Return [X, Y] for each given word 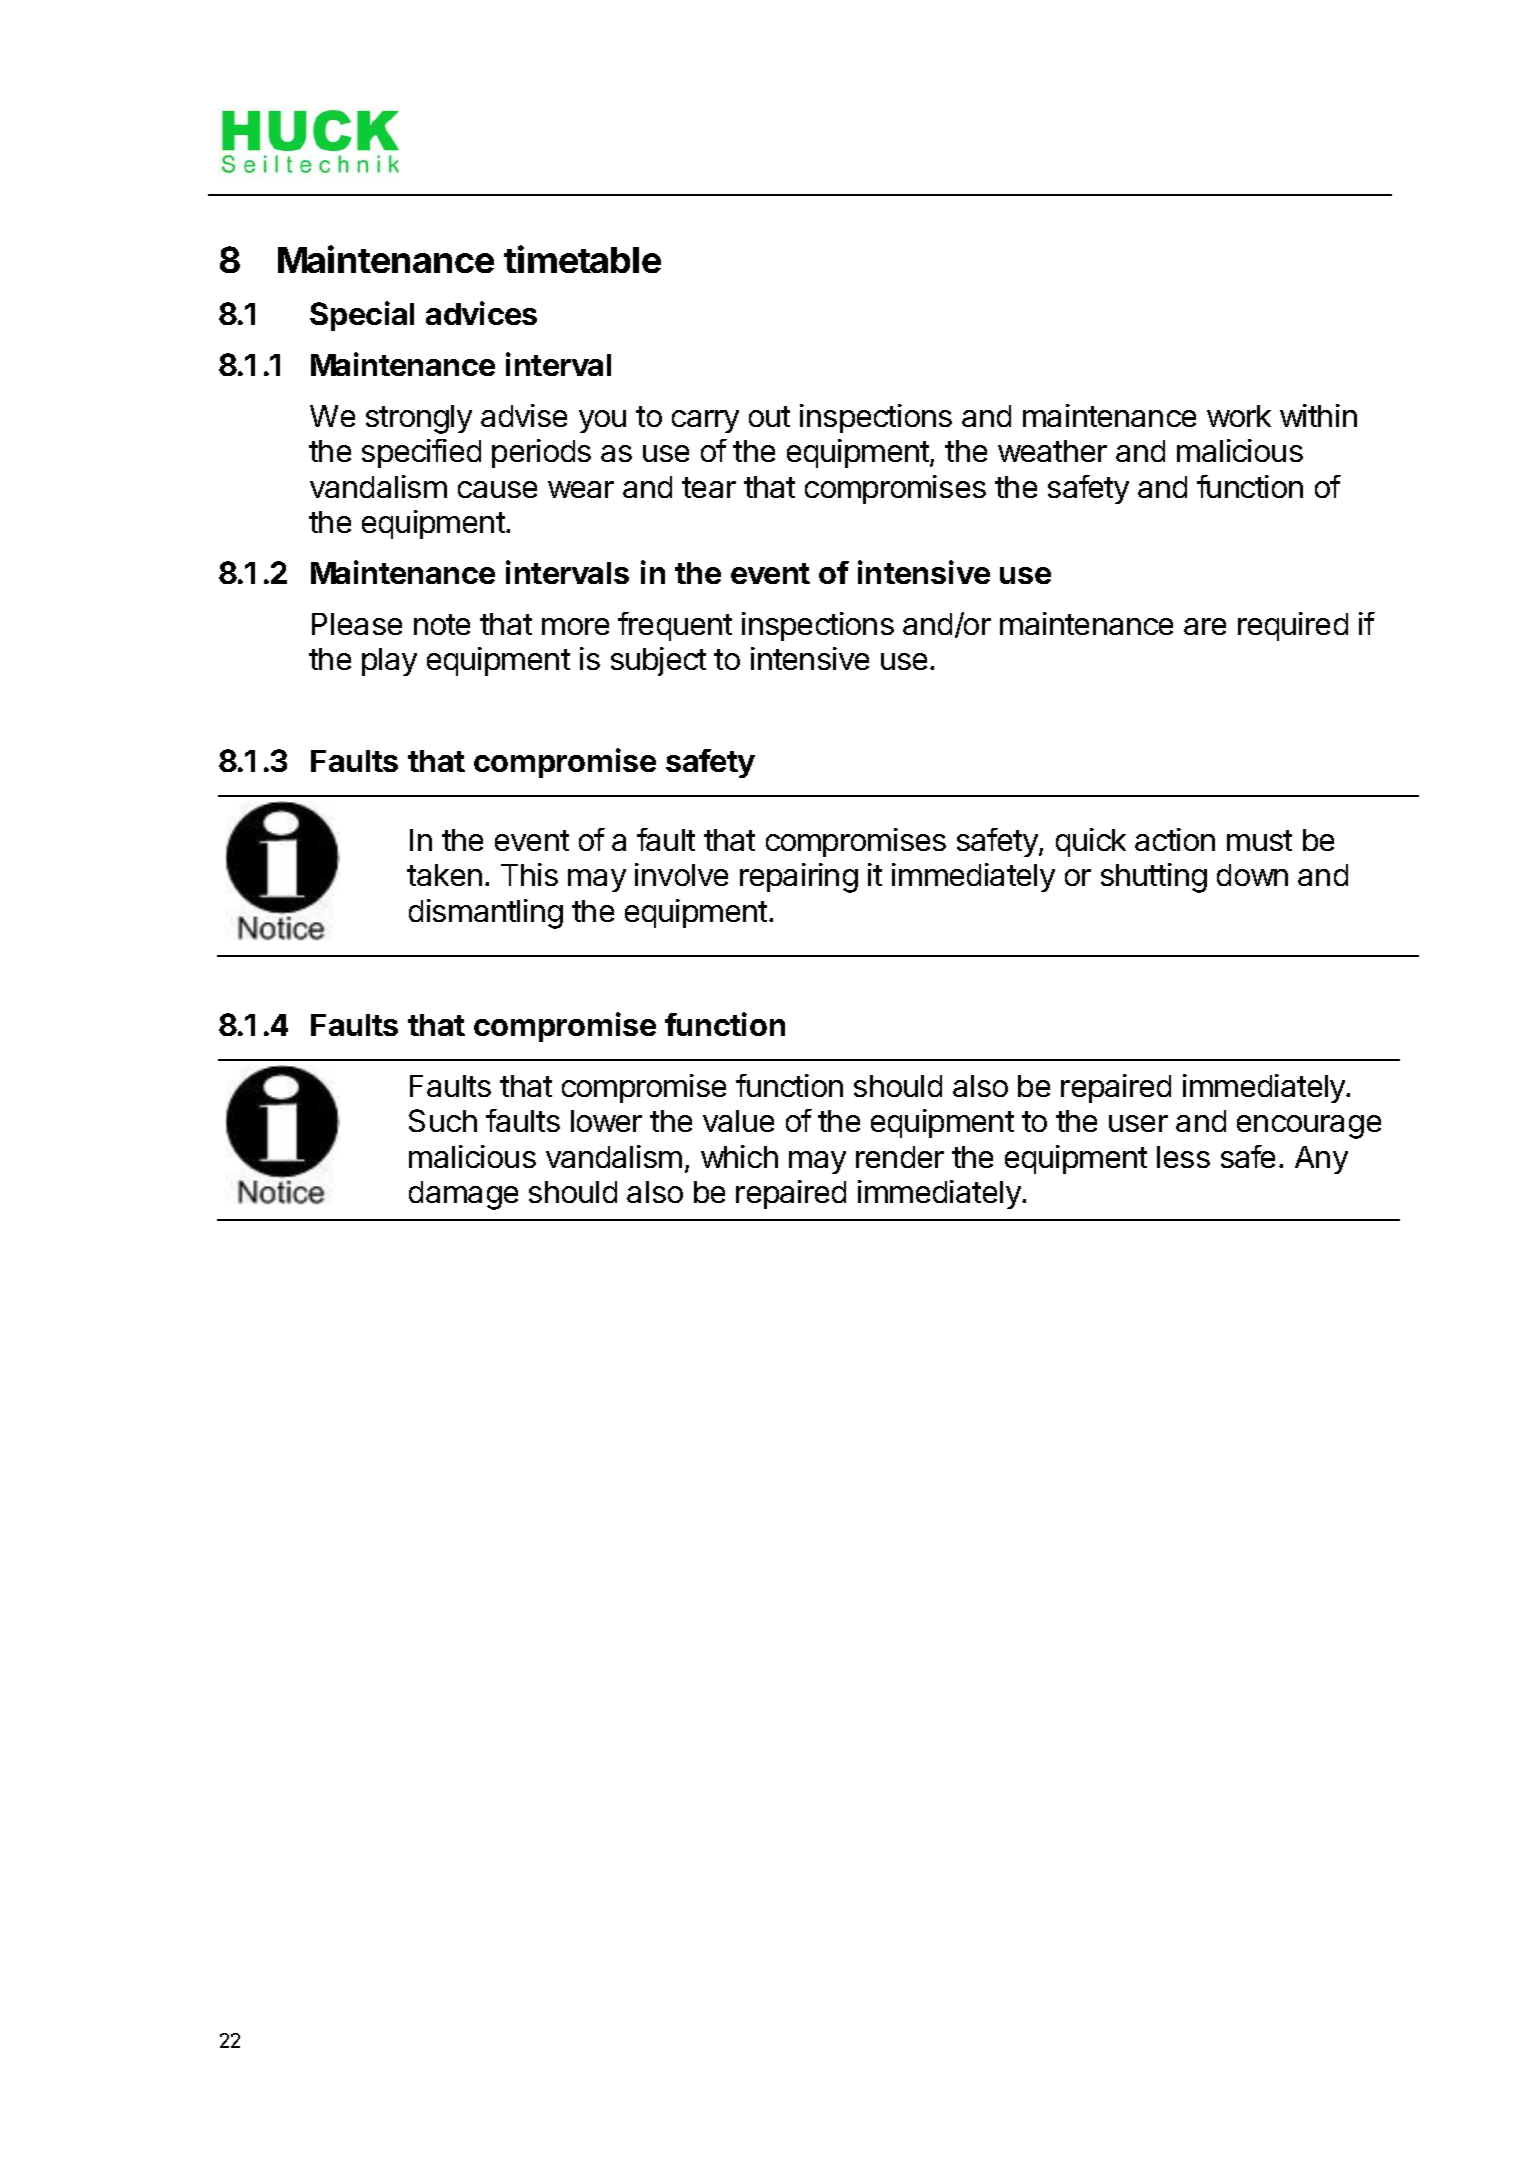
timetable [582, 259]
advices [481, 313]
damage [463, 1195]
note [442, 624]
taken [444, 875]
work [1239, 416]
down [1252, 875]
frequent [675, 626]
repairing [799, 878]
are [1205, 626]
